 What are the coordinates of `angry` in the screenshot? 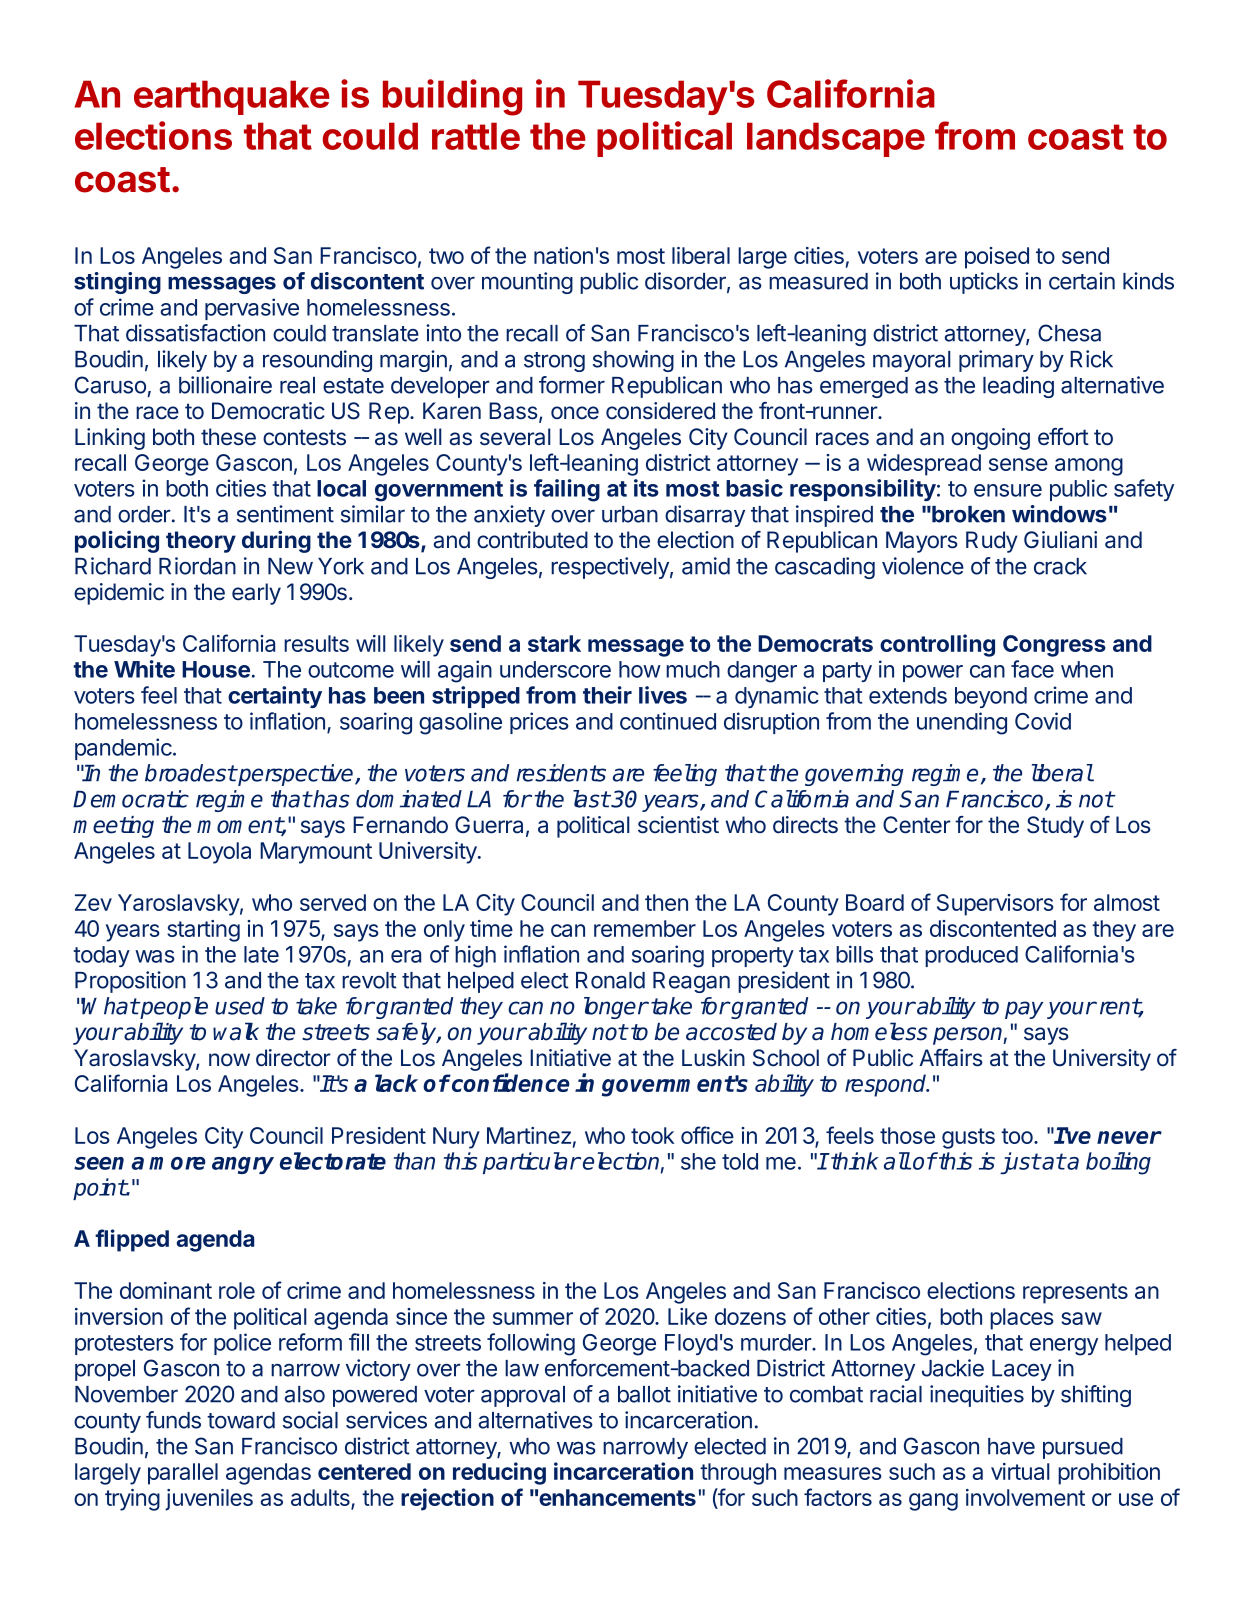 It's located at (243, 1165).
